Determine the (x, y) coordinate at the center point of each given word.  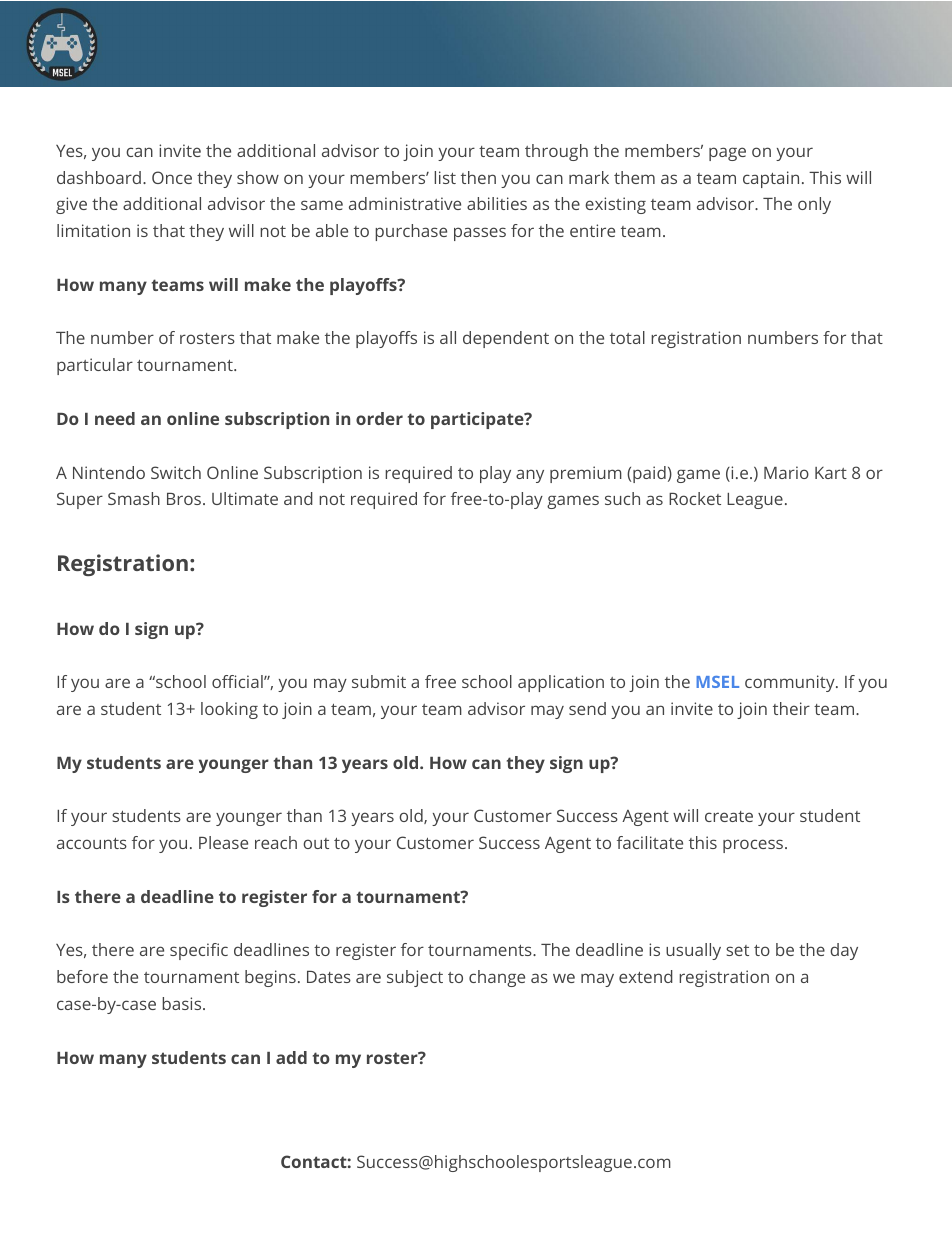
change (497, 978)
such (622, 498)
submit (379, 681)
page (727, 154)
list (445, 177)
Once (172, 177)
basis (183, 1003)
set (737, 950)
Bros (184, 499)
